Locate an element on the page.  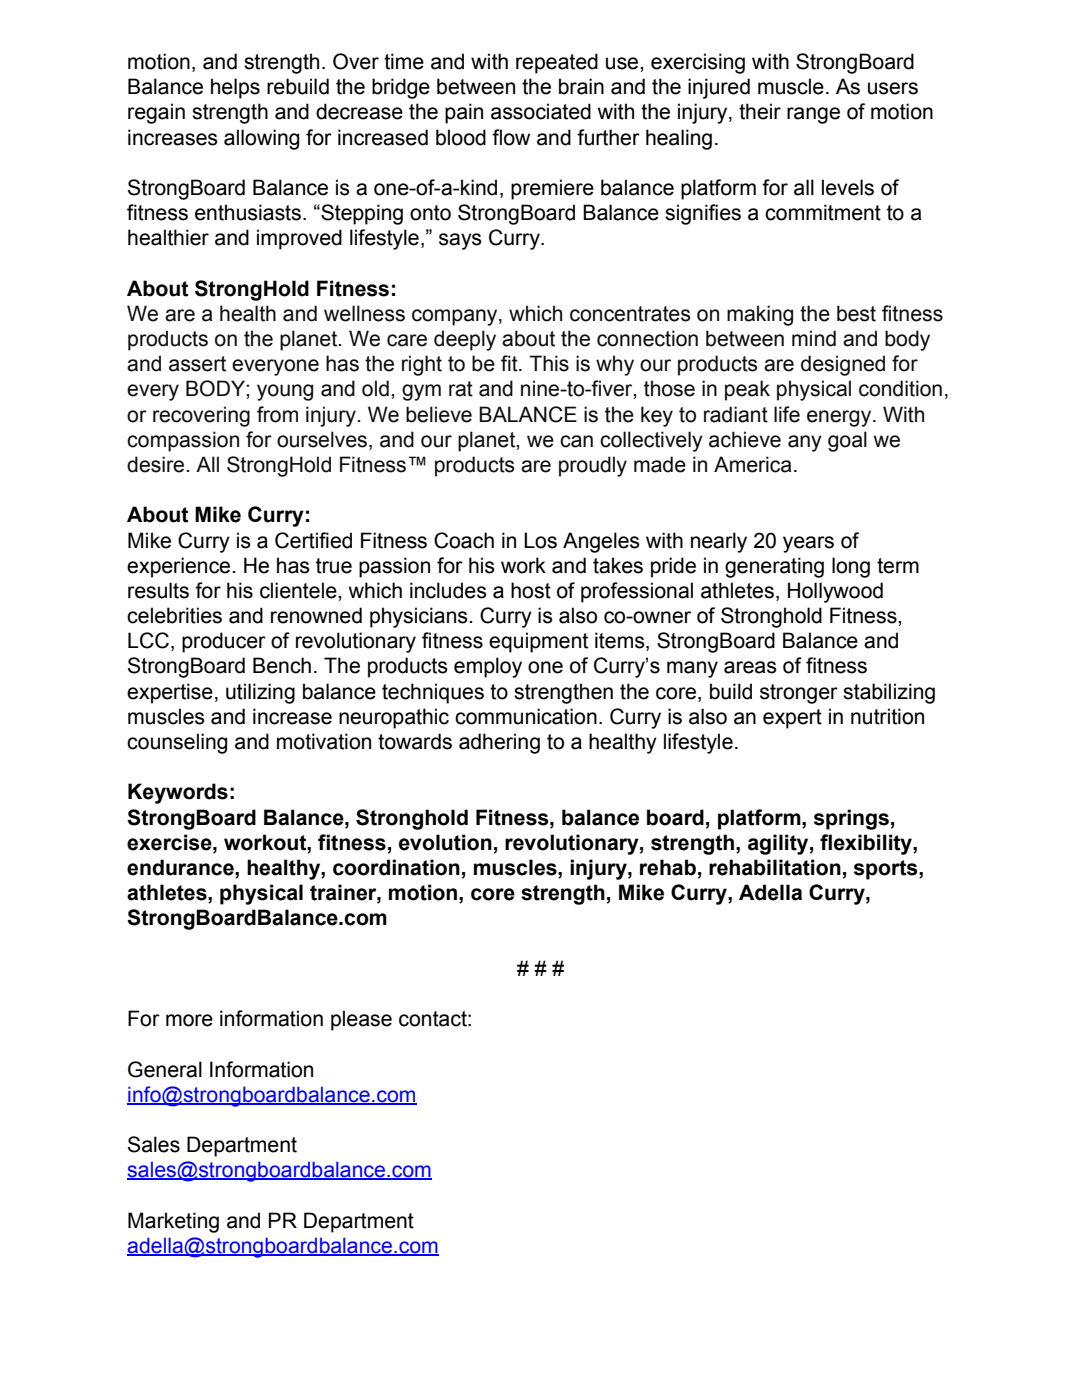
associated is located at coordinates (541, 111).
